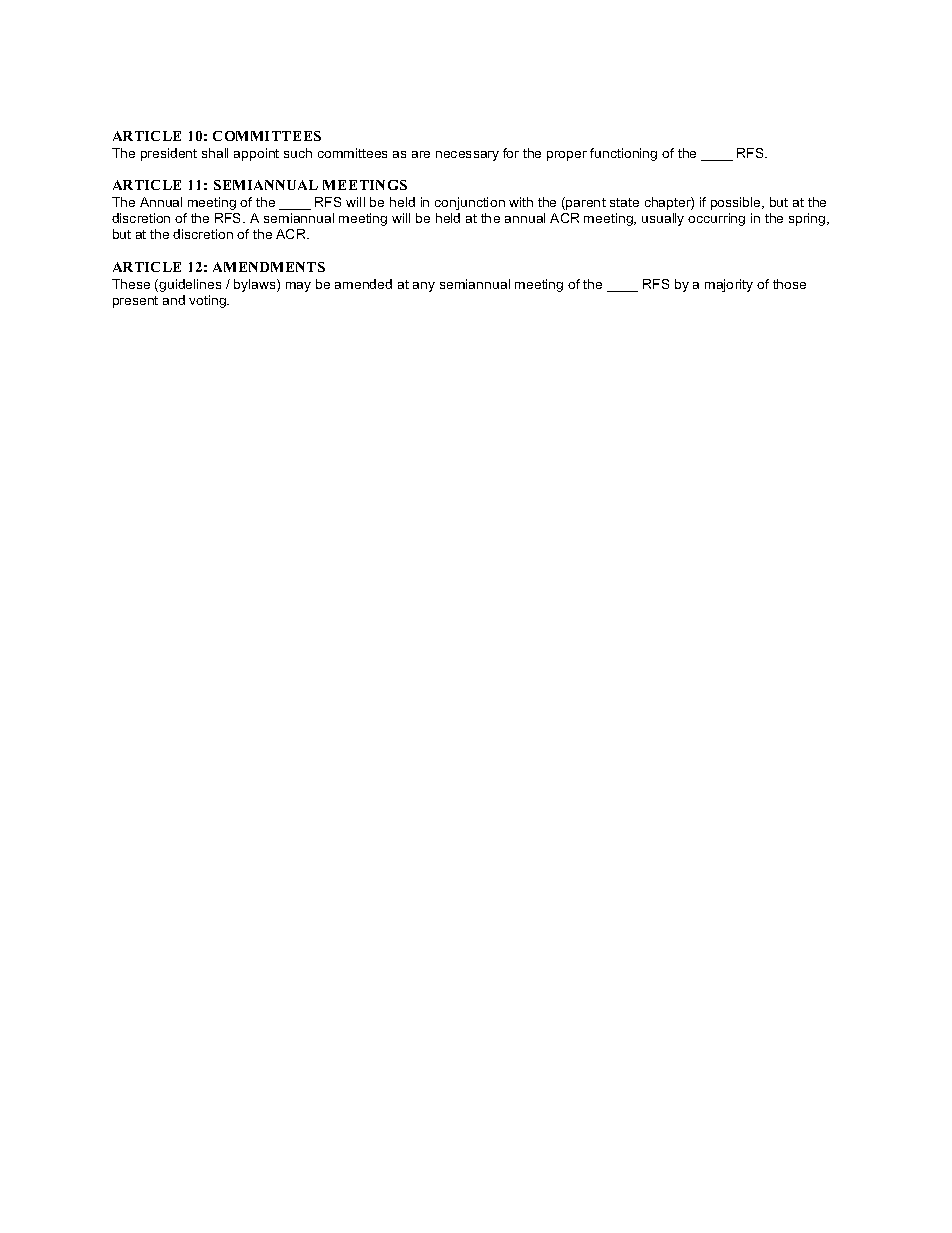 The height and width of the screenshot is (1233, 952). I want to click on shall, so click(215, 153).
